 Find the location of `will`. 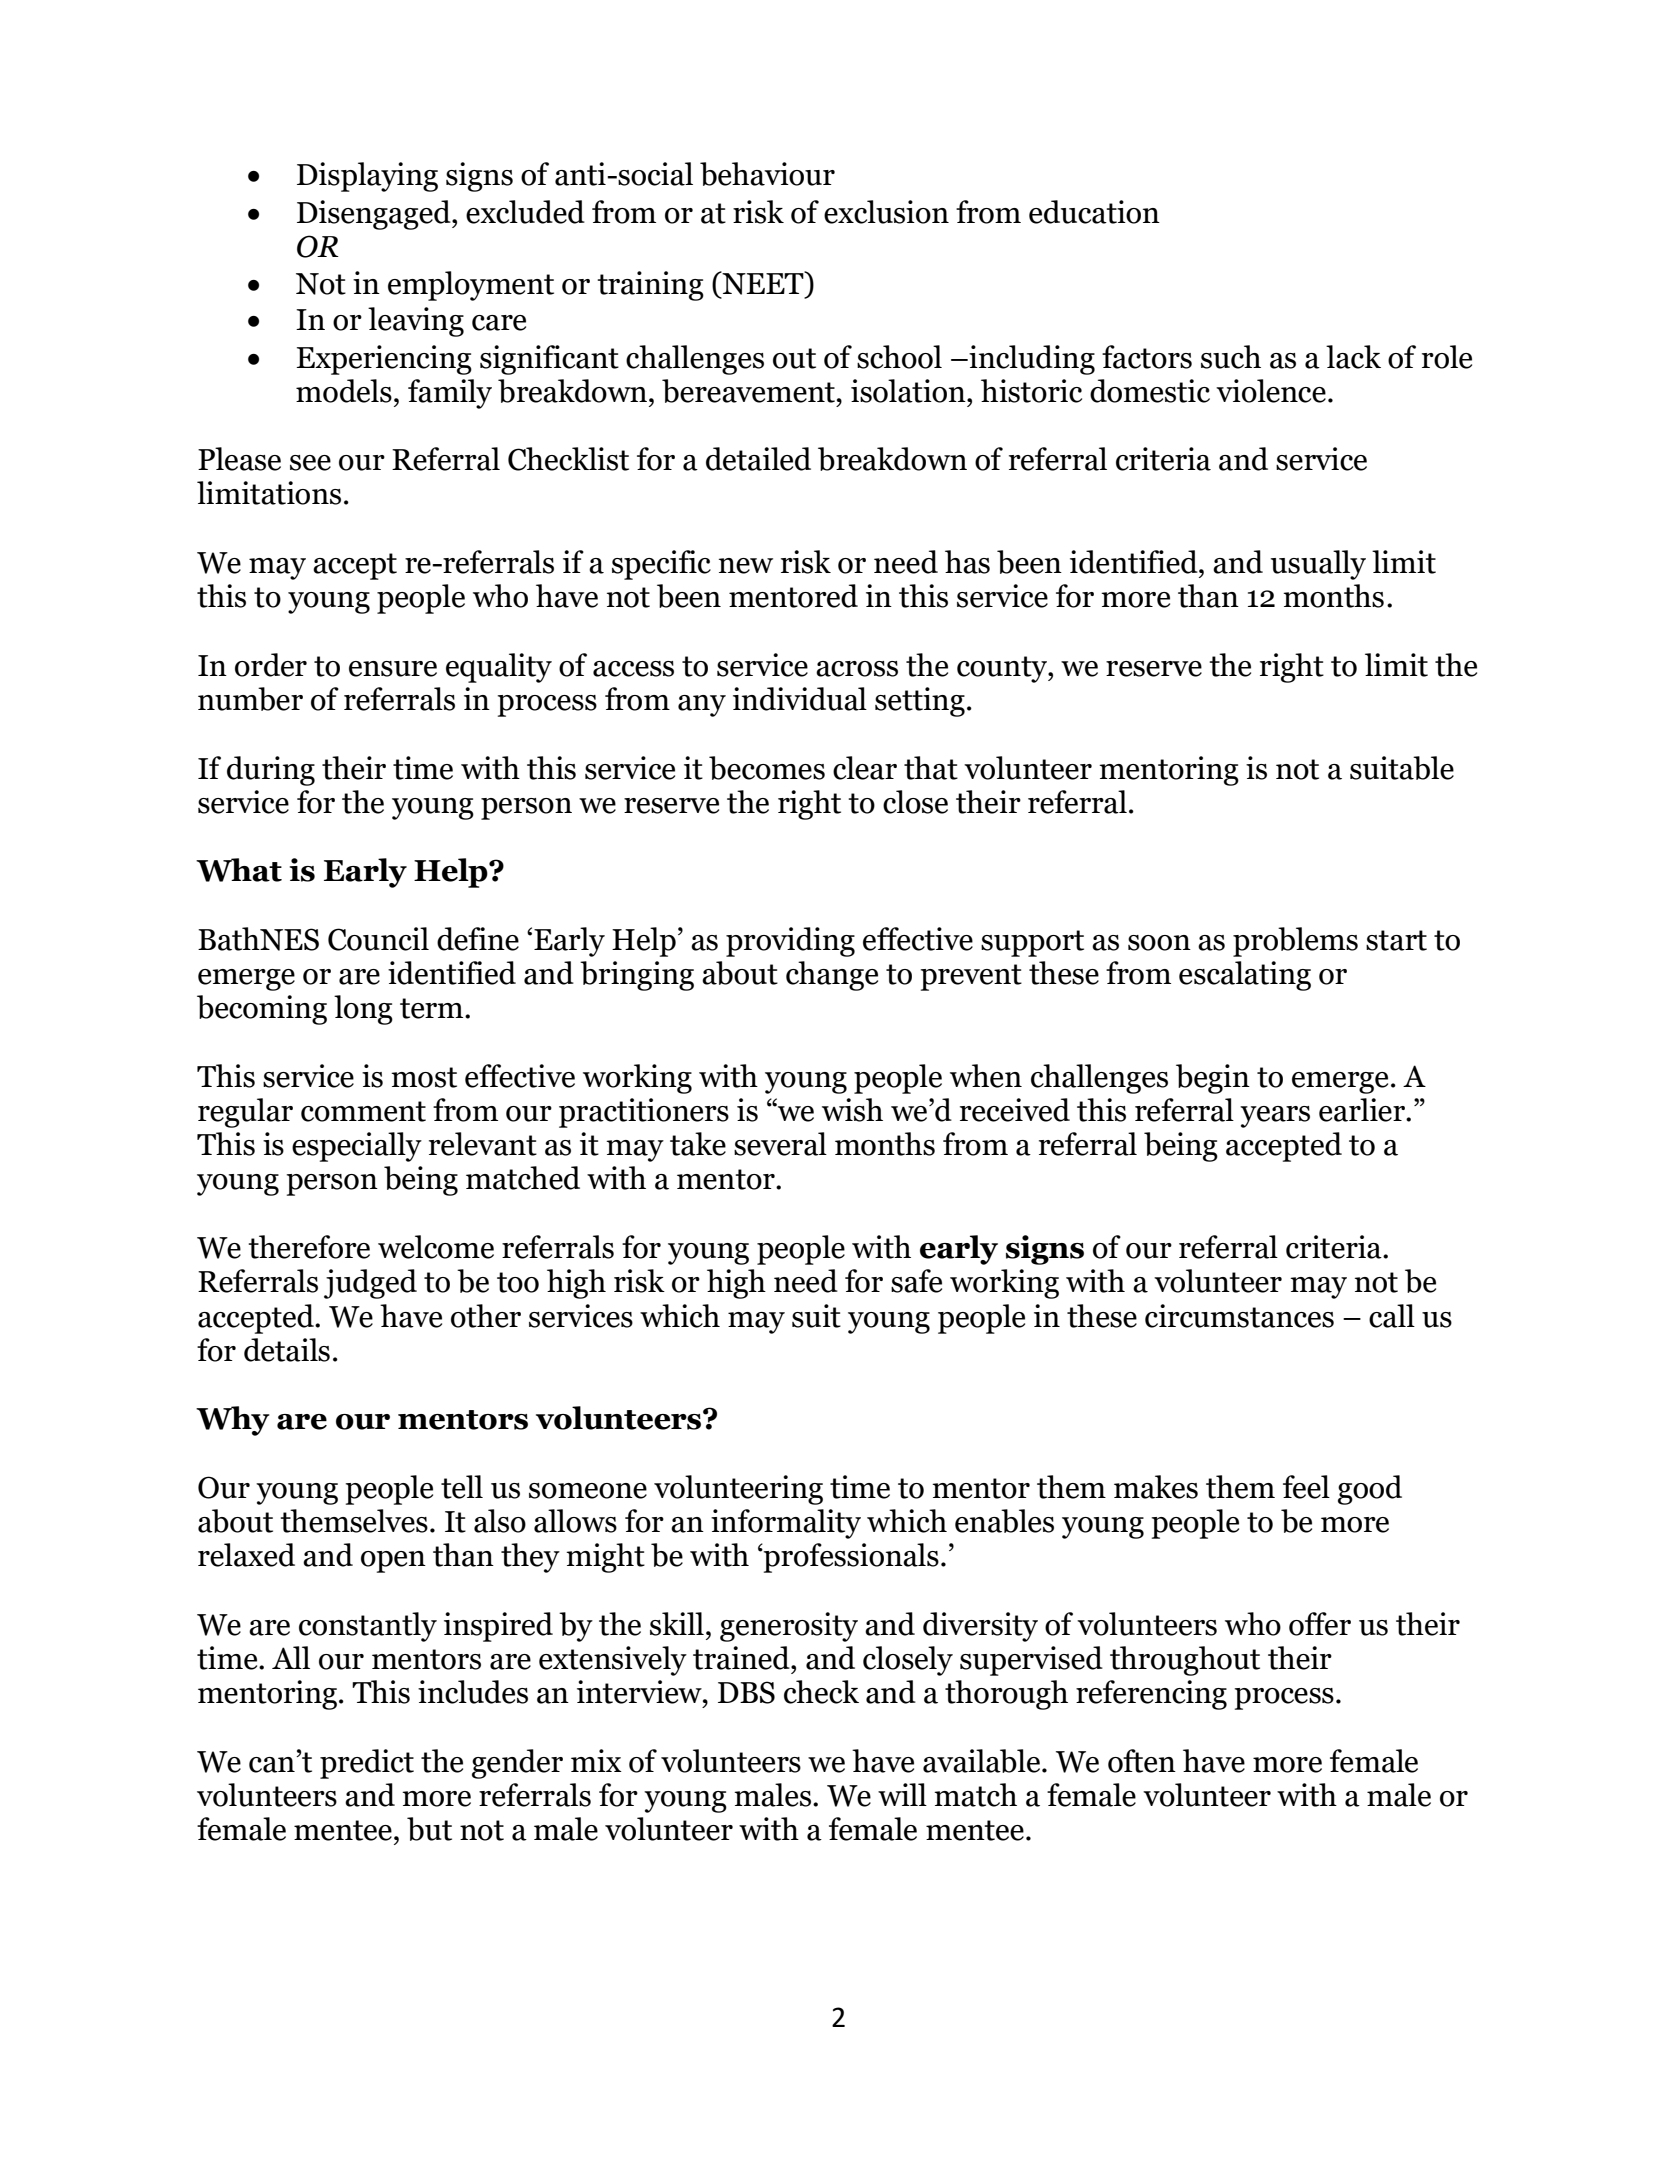

will is located at coordinates (902, 1794).
